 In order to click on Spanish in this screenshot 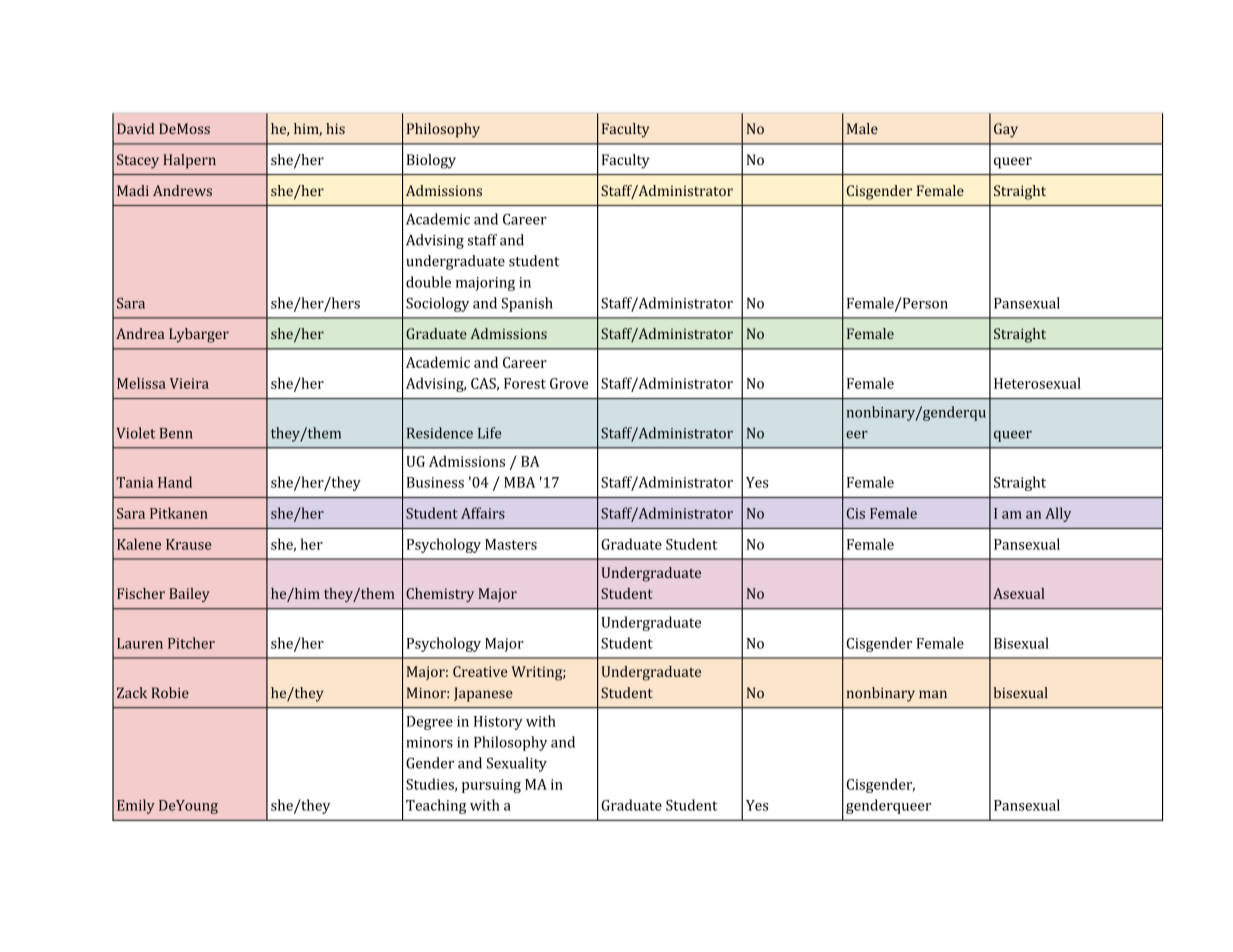, I will do `click(527, 304)`.
